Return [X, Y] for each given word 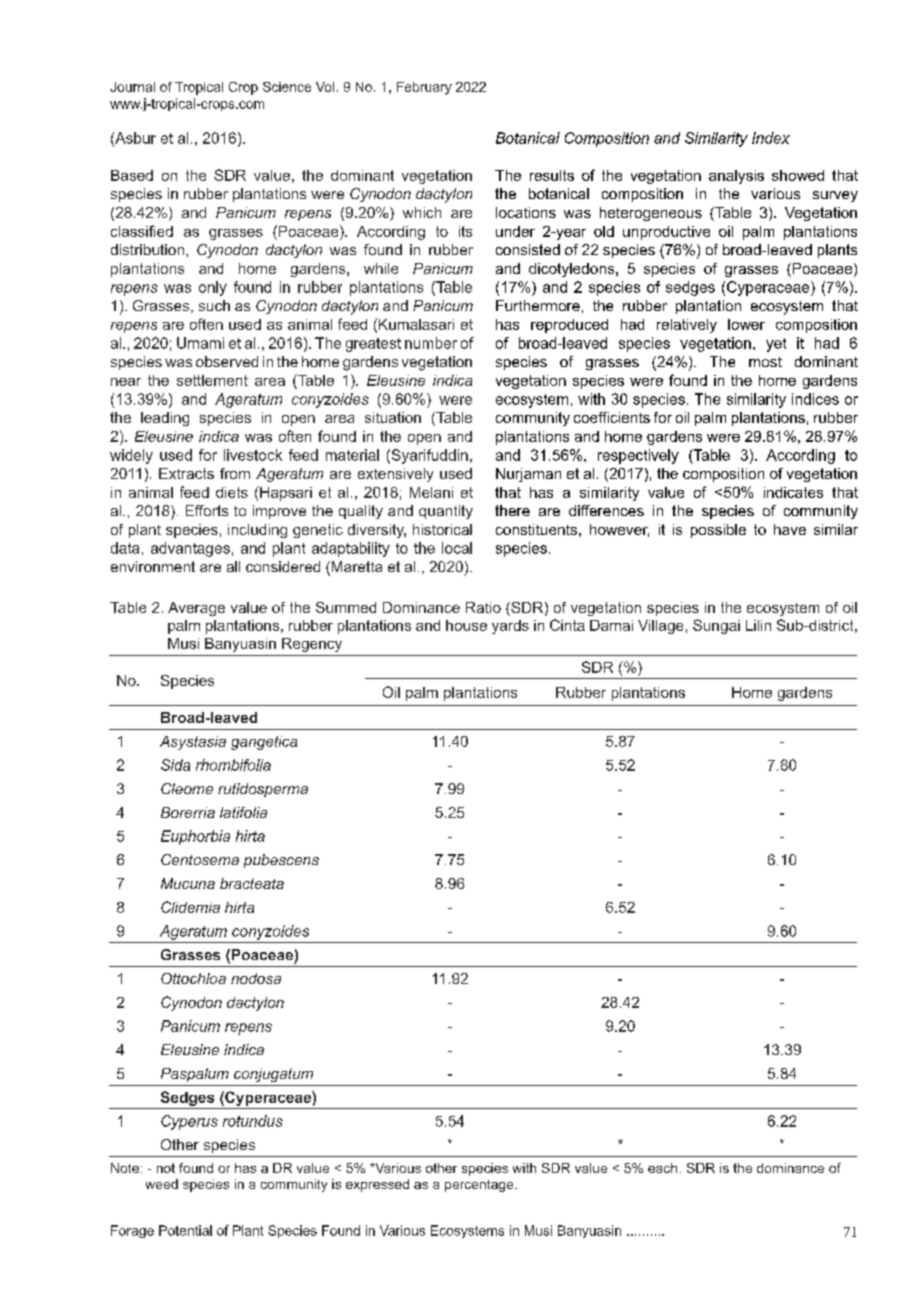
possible [718, 531]
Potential [185, 1230]
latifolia [243, 812]
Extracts [186, 473]
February [424, 88]
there [512, 510]
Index [771, 138]
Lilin [758, 625]
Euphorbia [195, 837]
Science [287, 87]
